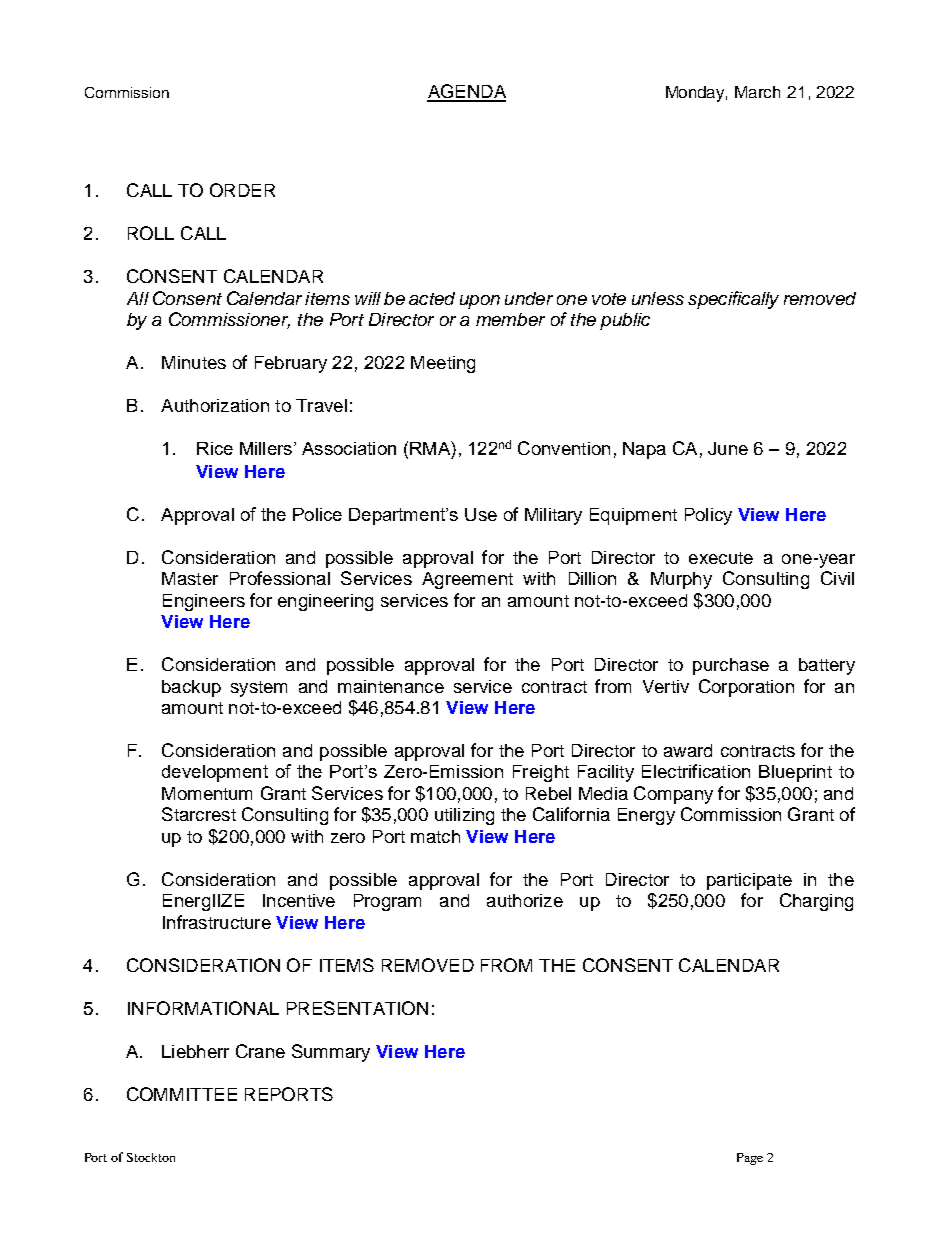 This page has width=952, height=1233. I want to click on March, so click(757, 92).
